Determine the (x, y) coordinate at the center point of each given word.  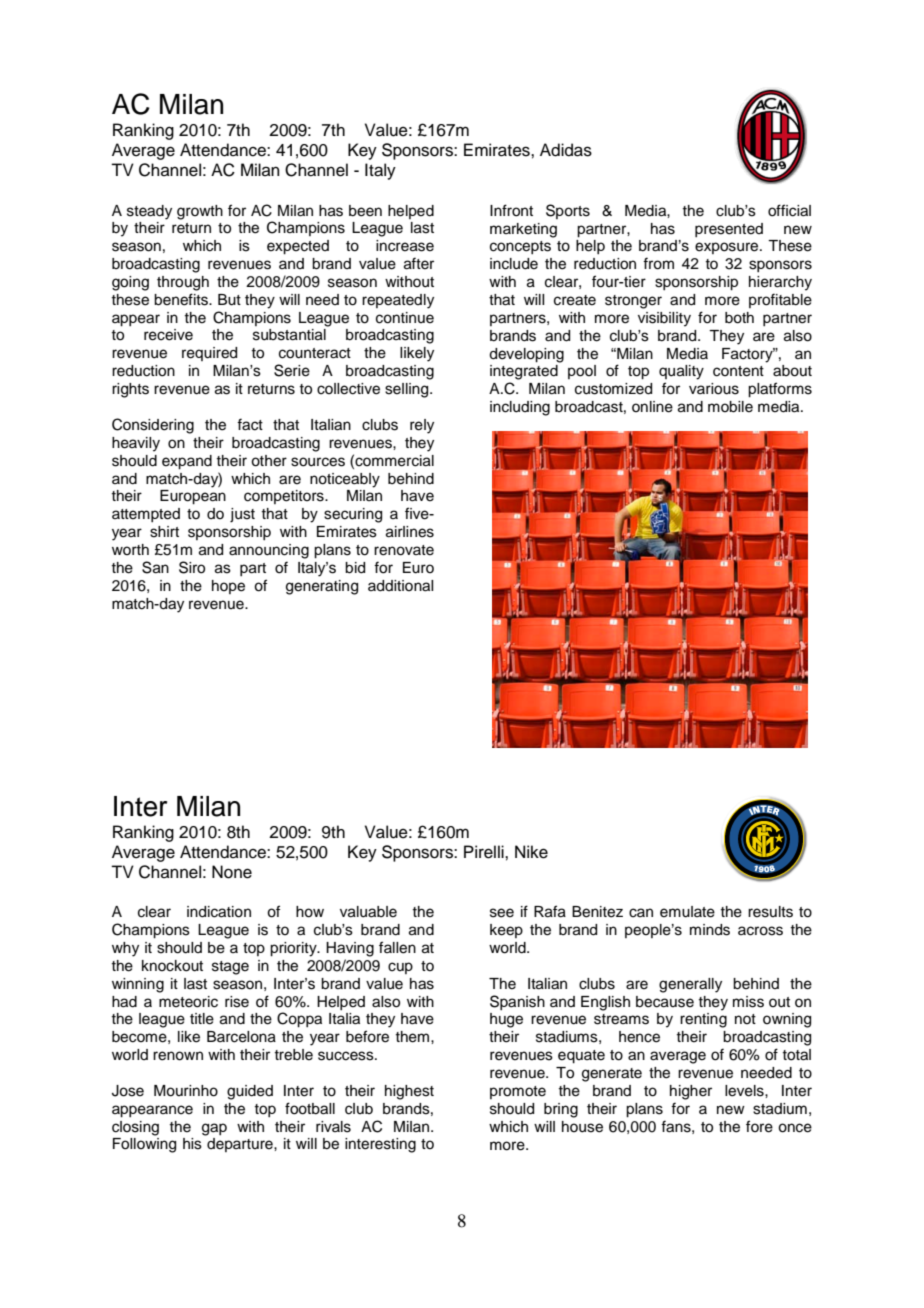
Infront (511, 210)
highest (409, 1092)
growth (200, 212)
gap (214, 1129)
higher (691, 1092)
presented (729, 230)
